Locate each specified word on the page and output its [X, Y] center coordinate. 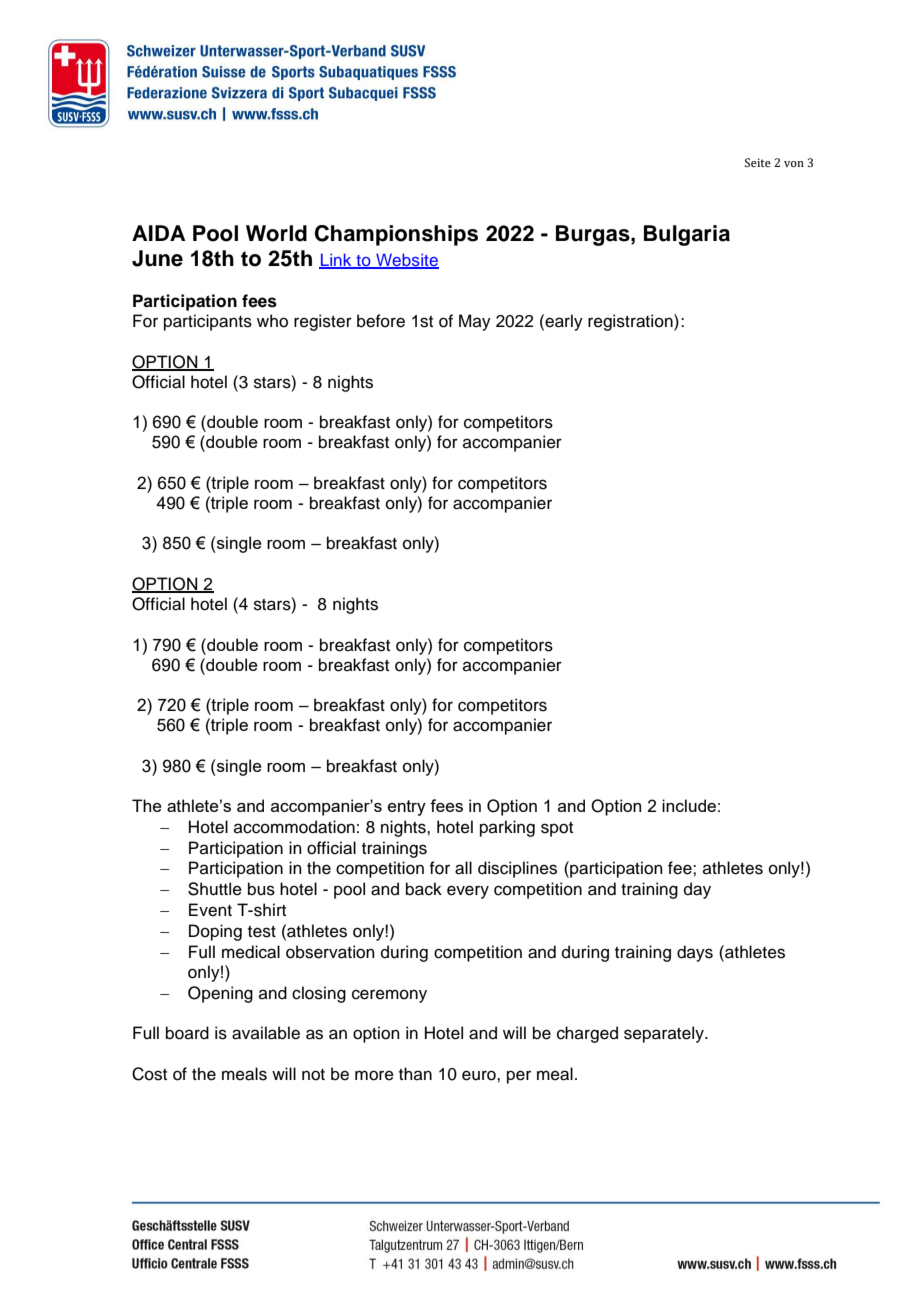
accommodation [294, 827]
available [266, 1033]
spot [557, 829]
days [695, 953]
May [475, 322]
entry [407, 808]
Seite [758, 162]
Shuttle [215, 889]
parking [507, 828]
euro [480, 1075]
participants [208, 322]
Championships [396, 235]
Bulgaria [687, 235]
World [276, 233]
